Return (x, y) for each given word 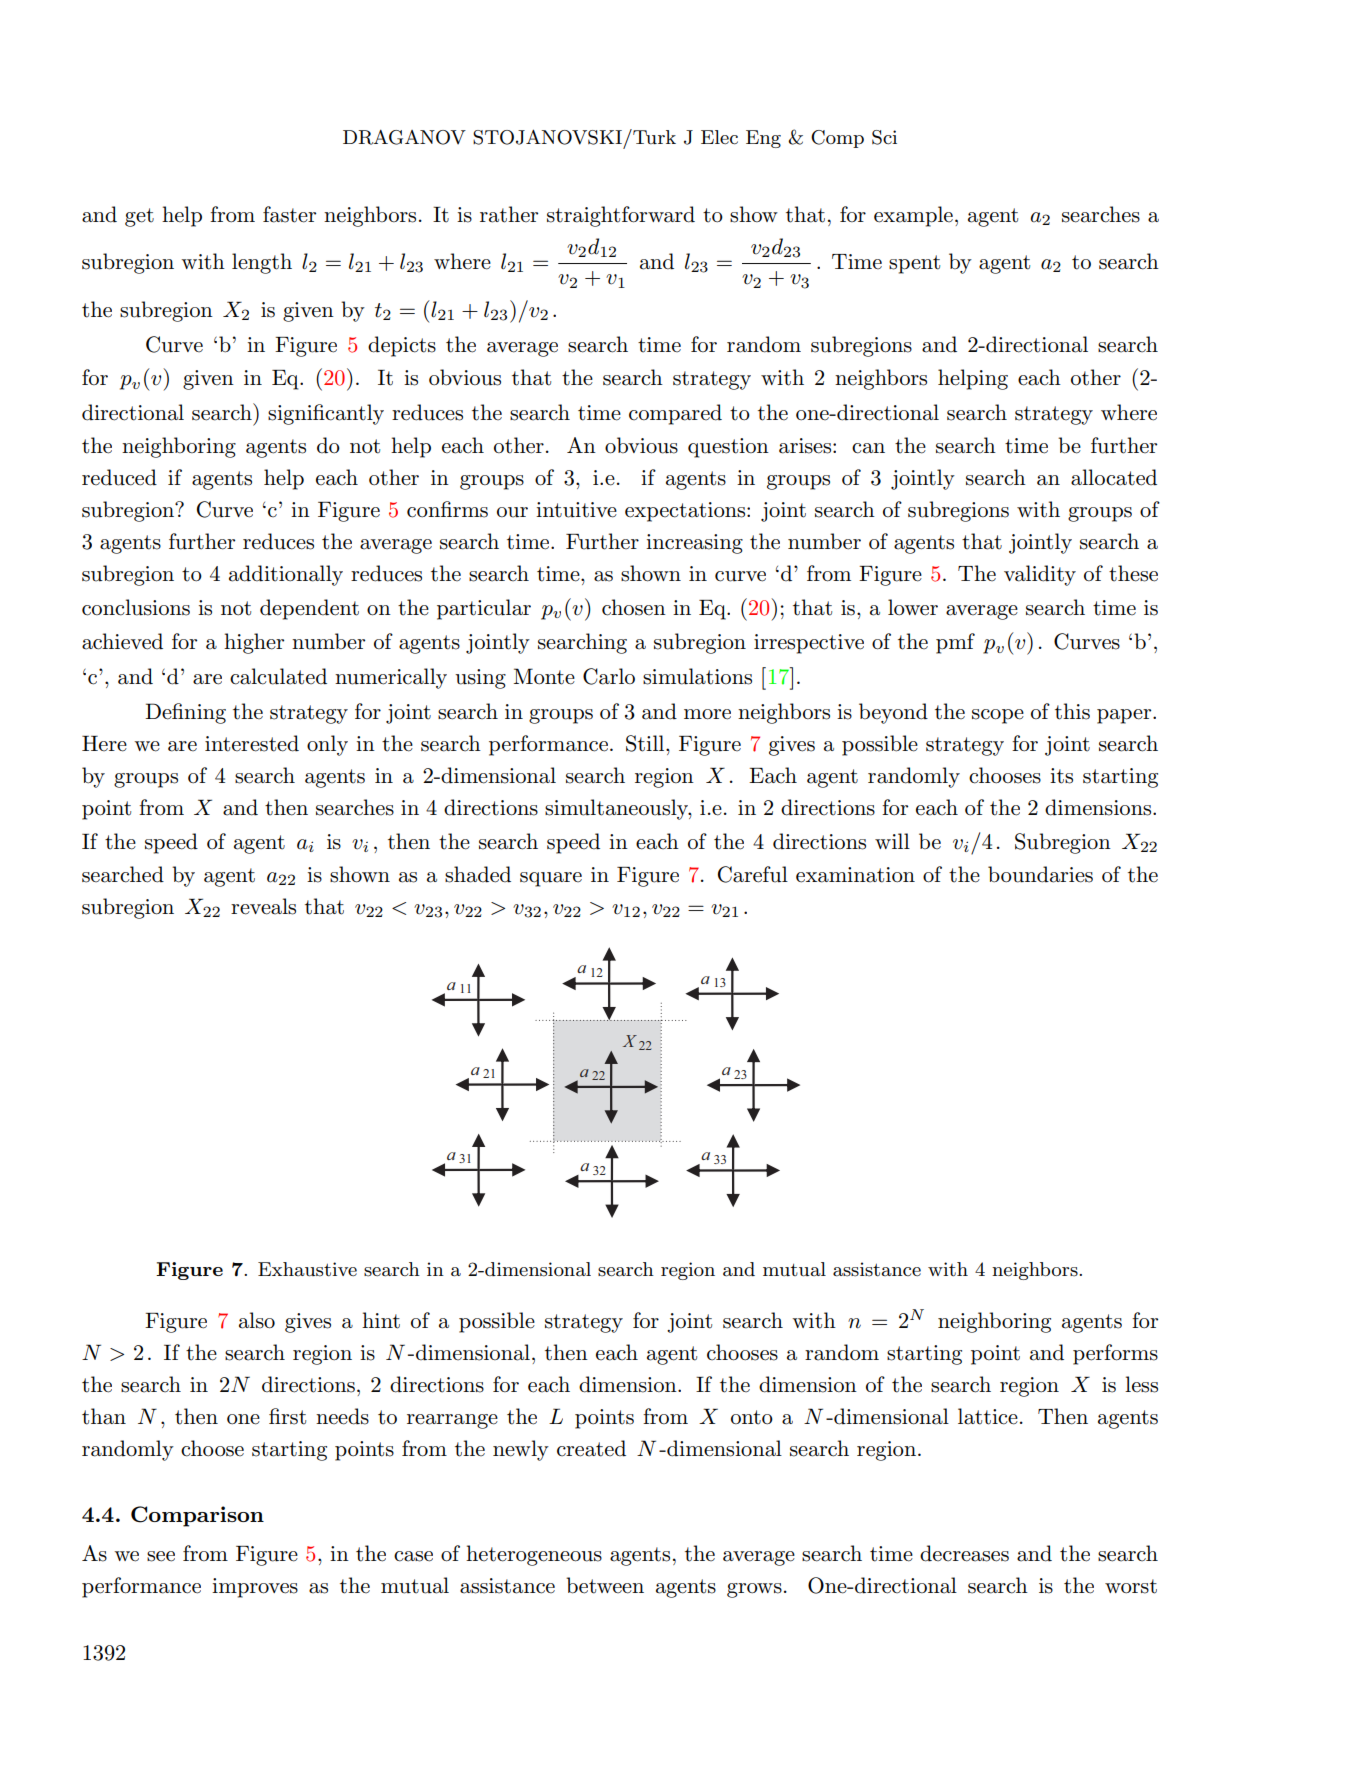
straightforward (621, 216)
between (605, 1585)
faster (289, 214)
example (913, 216)
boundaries (1040, 874)
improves (255, 1588)
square (551, 879)
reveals (263, 906)
